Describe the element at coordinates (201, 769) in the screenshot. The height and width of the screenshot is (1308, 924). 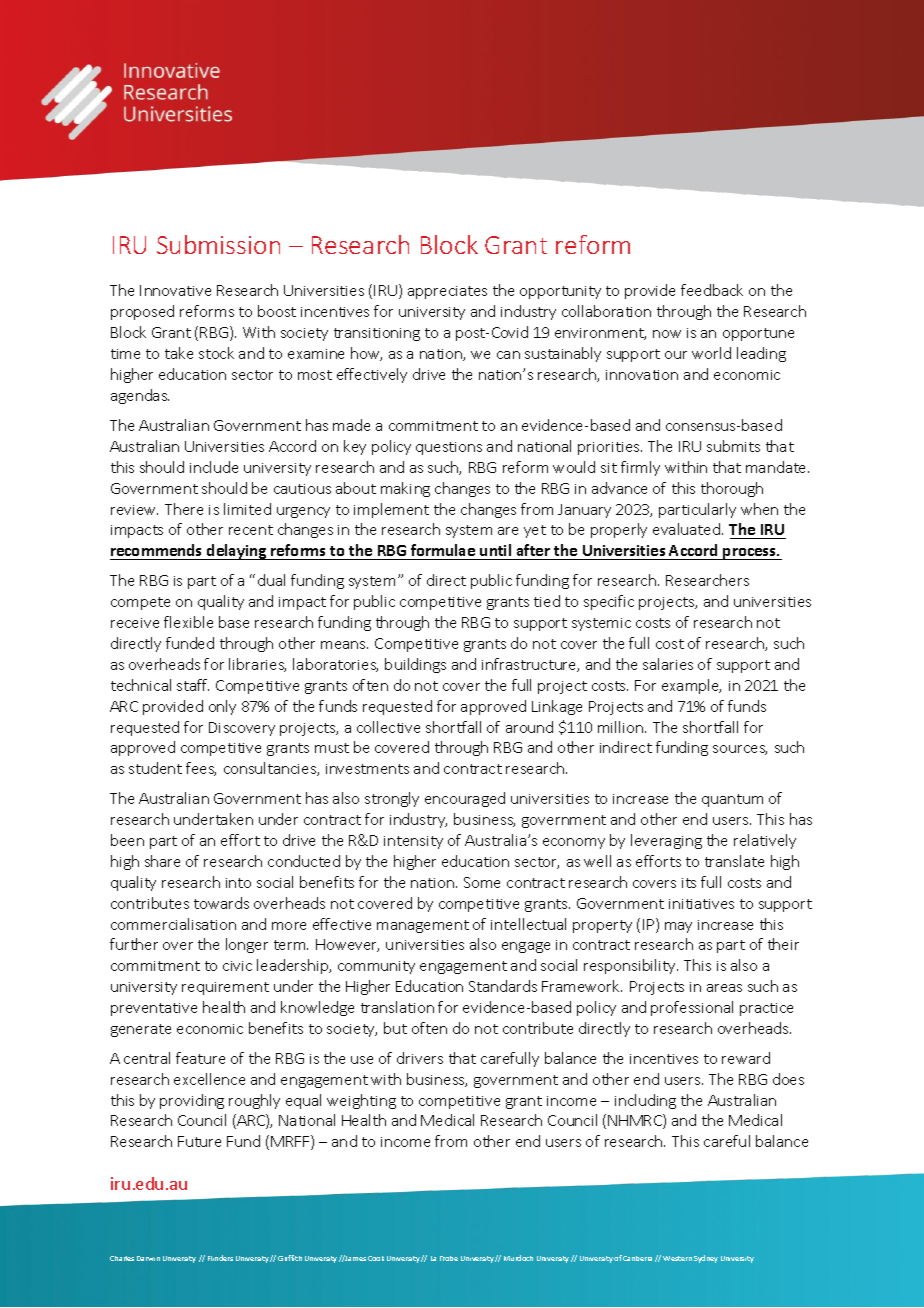
I see `fees` at that location.
